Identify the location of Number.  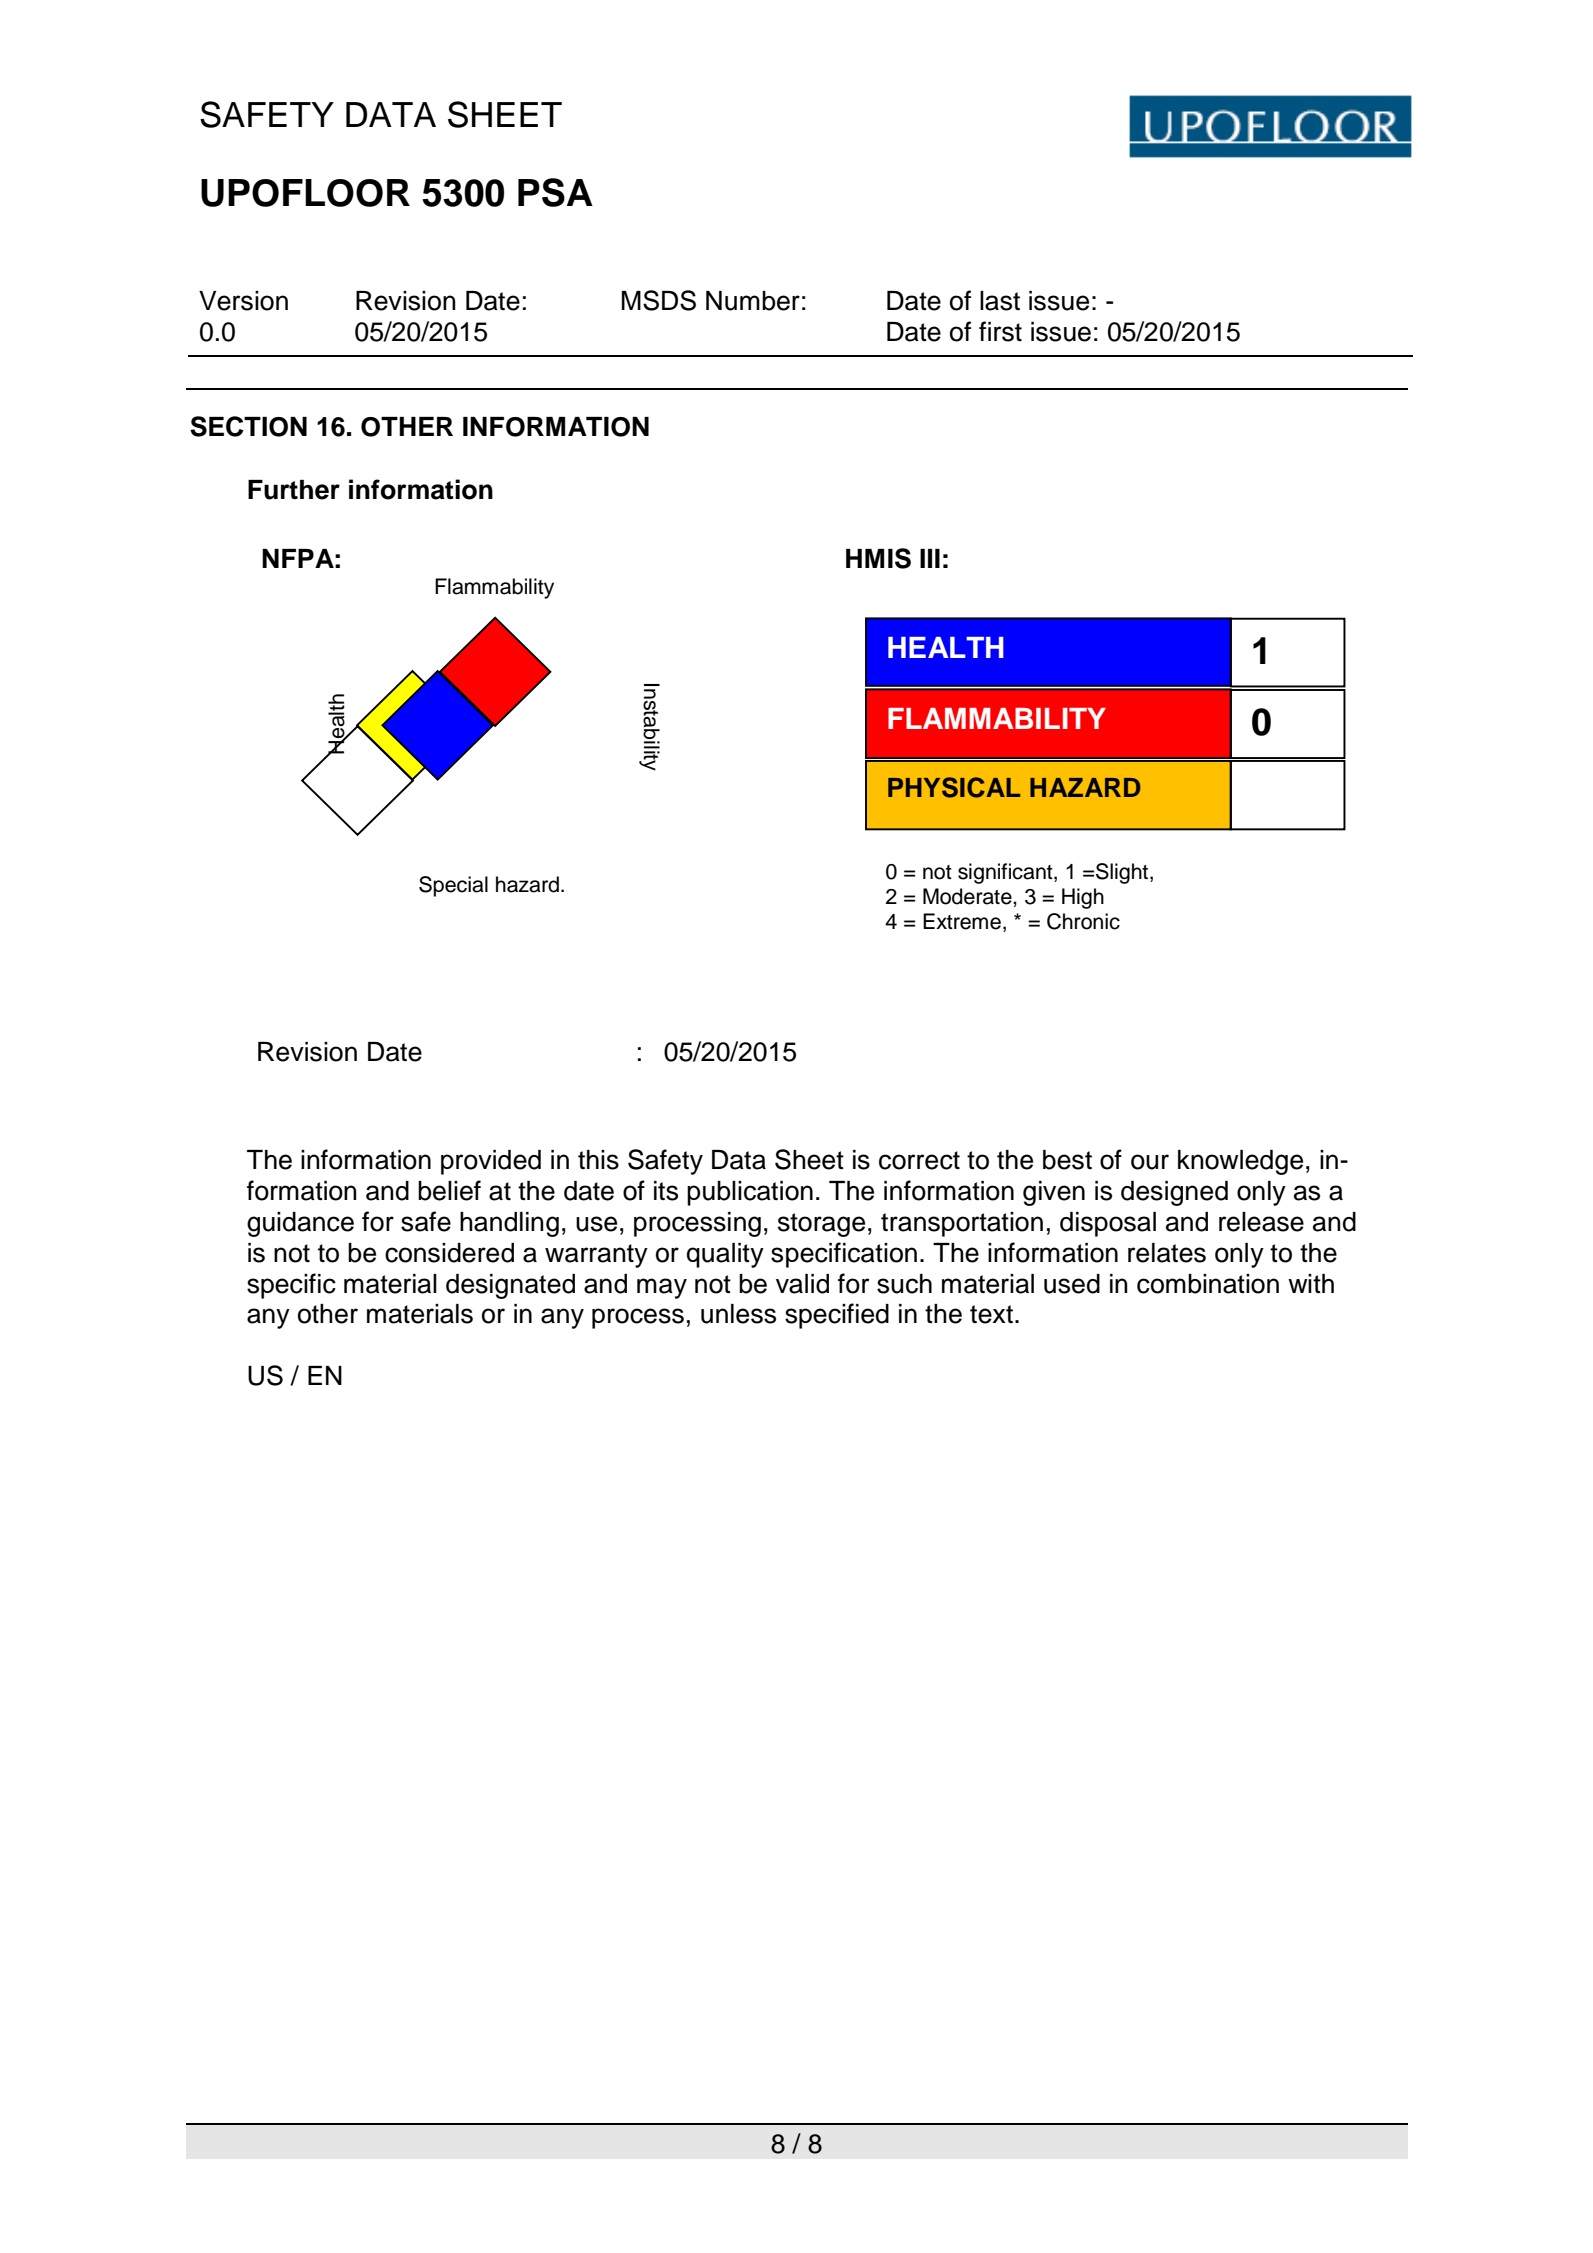
(753, 301).
